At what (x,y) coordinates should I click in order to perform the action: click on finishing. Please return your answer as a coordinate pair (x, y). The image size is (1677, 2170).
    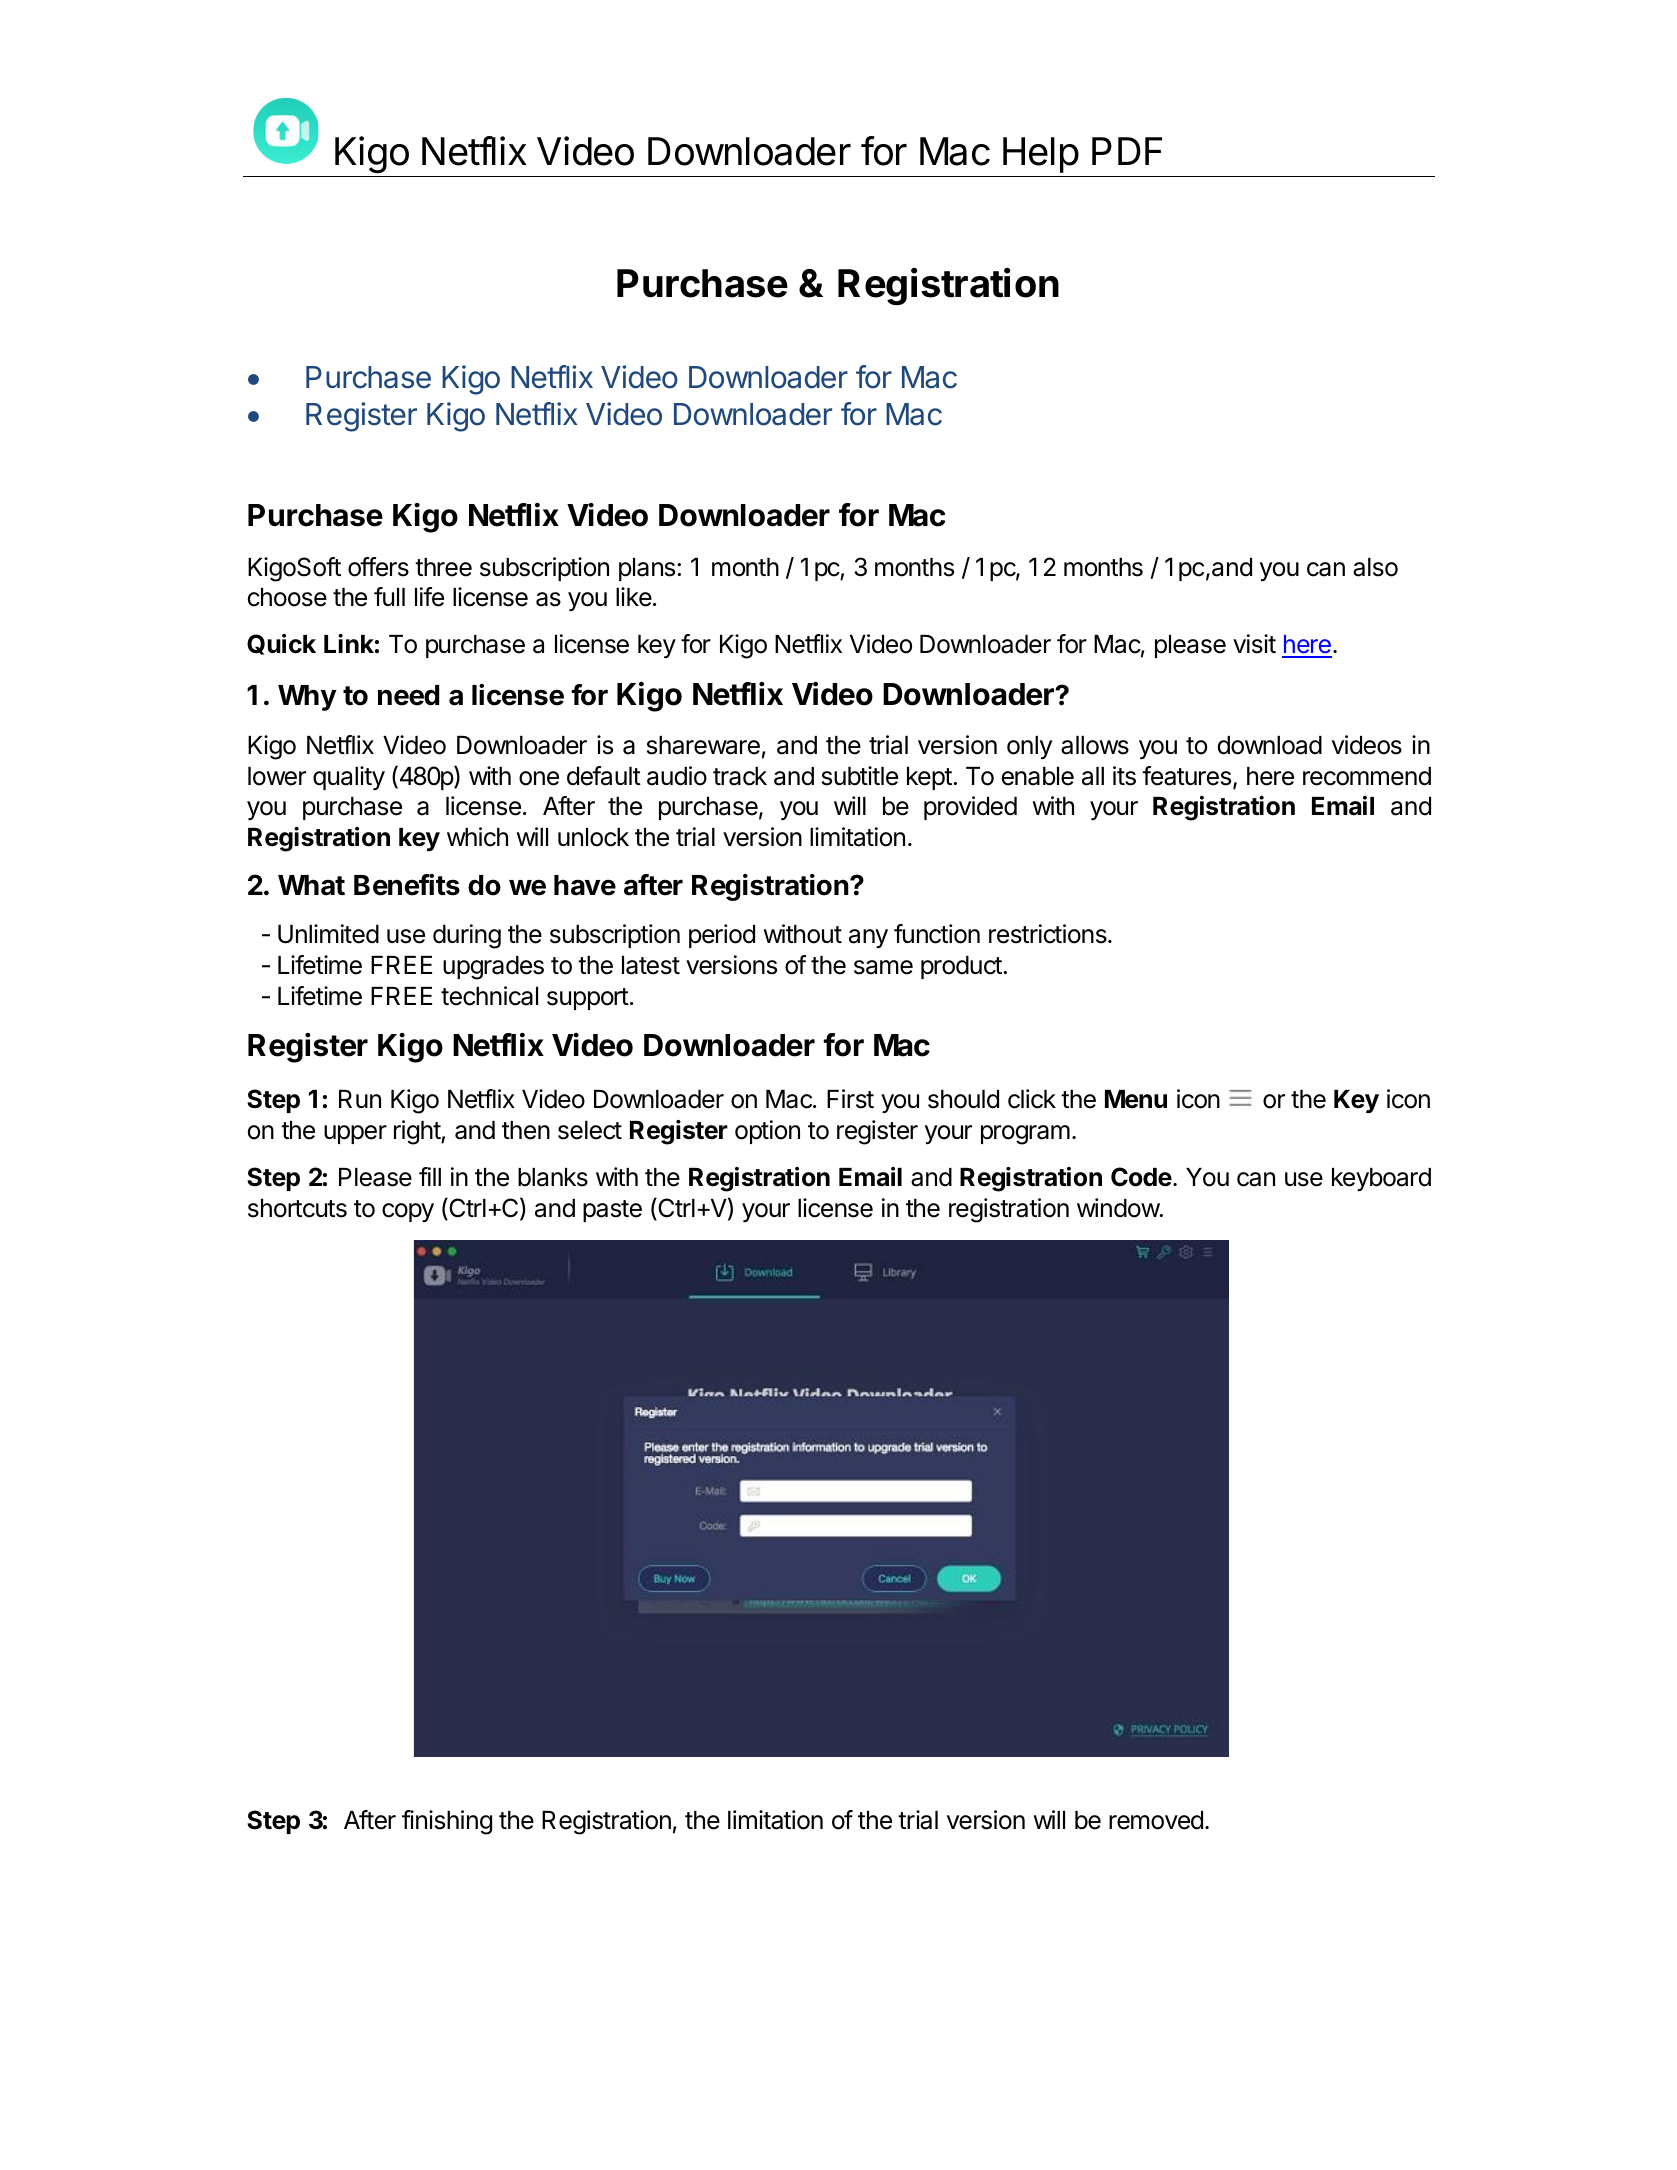
    Looking at the image, I should click on (447, 1822).
